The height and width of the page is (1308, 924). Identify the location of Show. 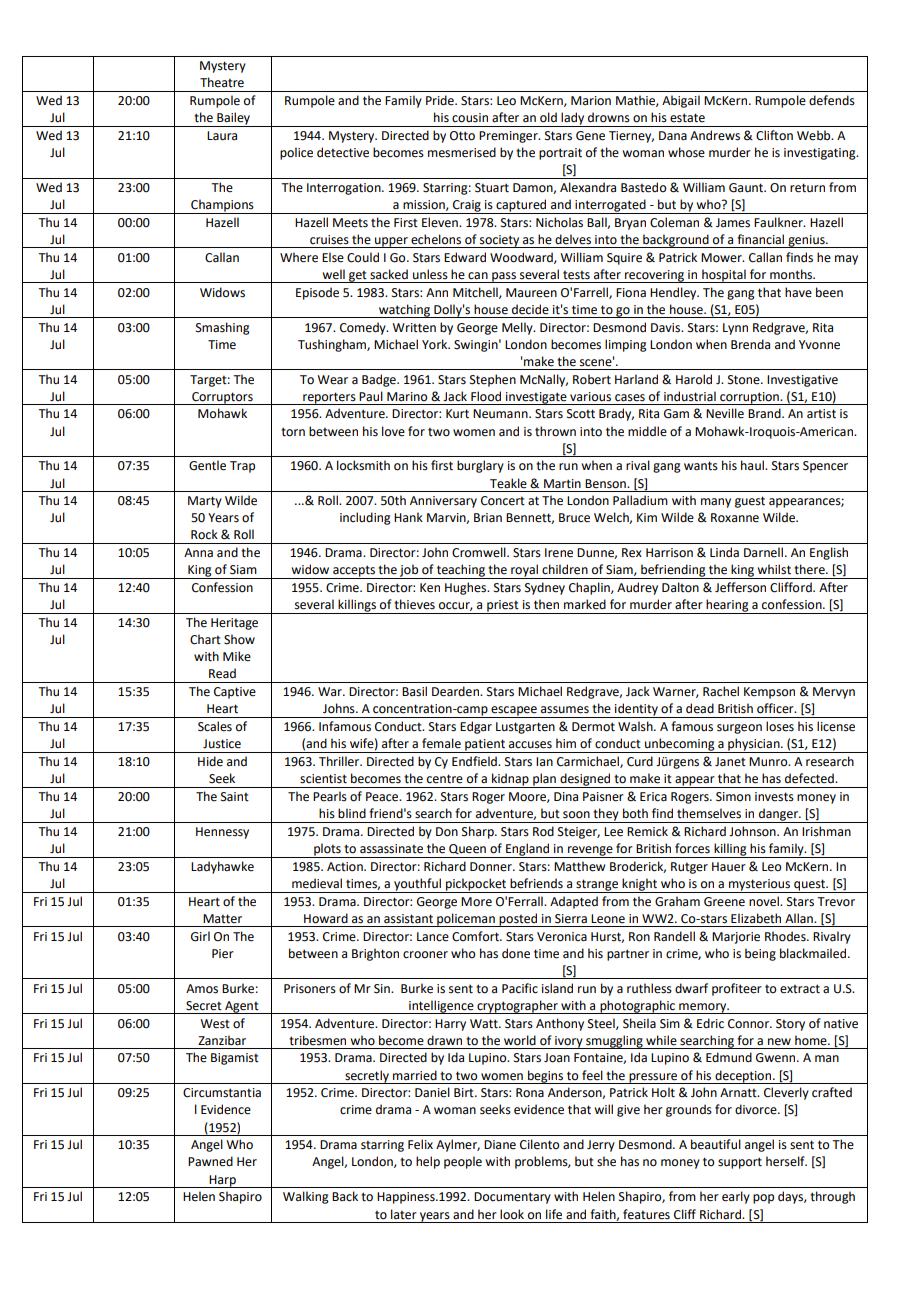
(239, 639).
